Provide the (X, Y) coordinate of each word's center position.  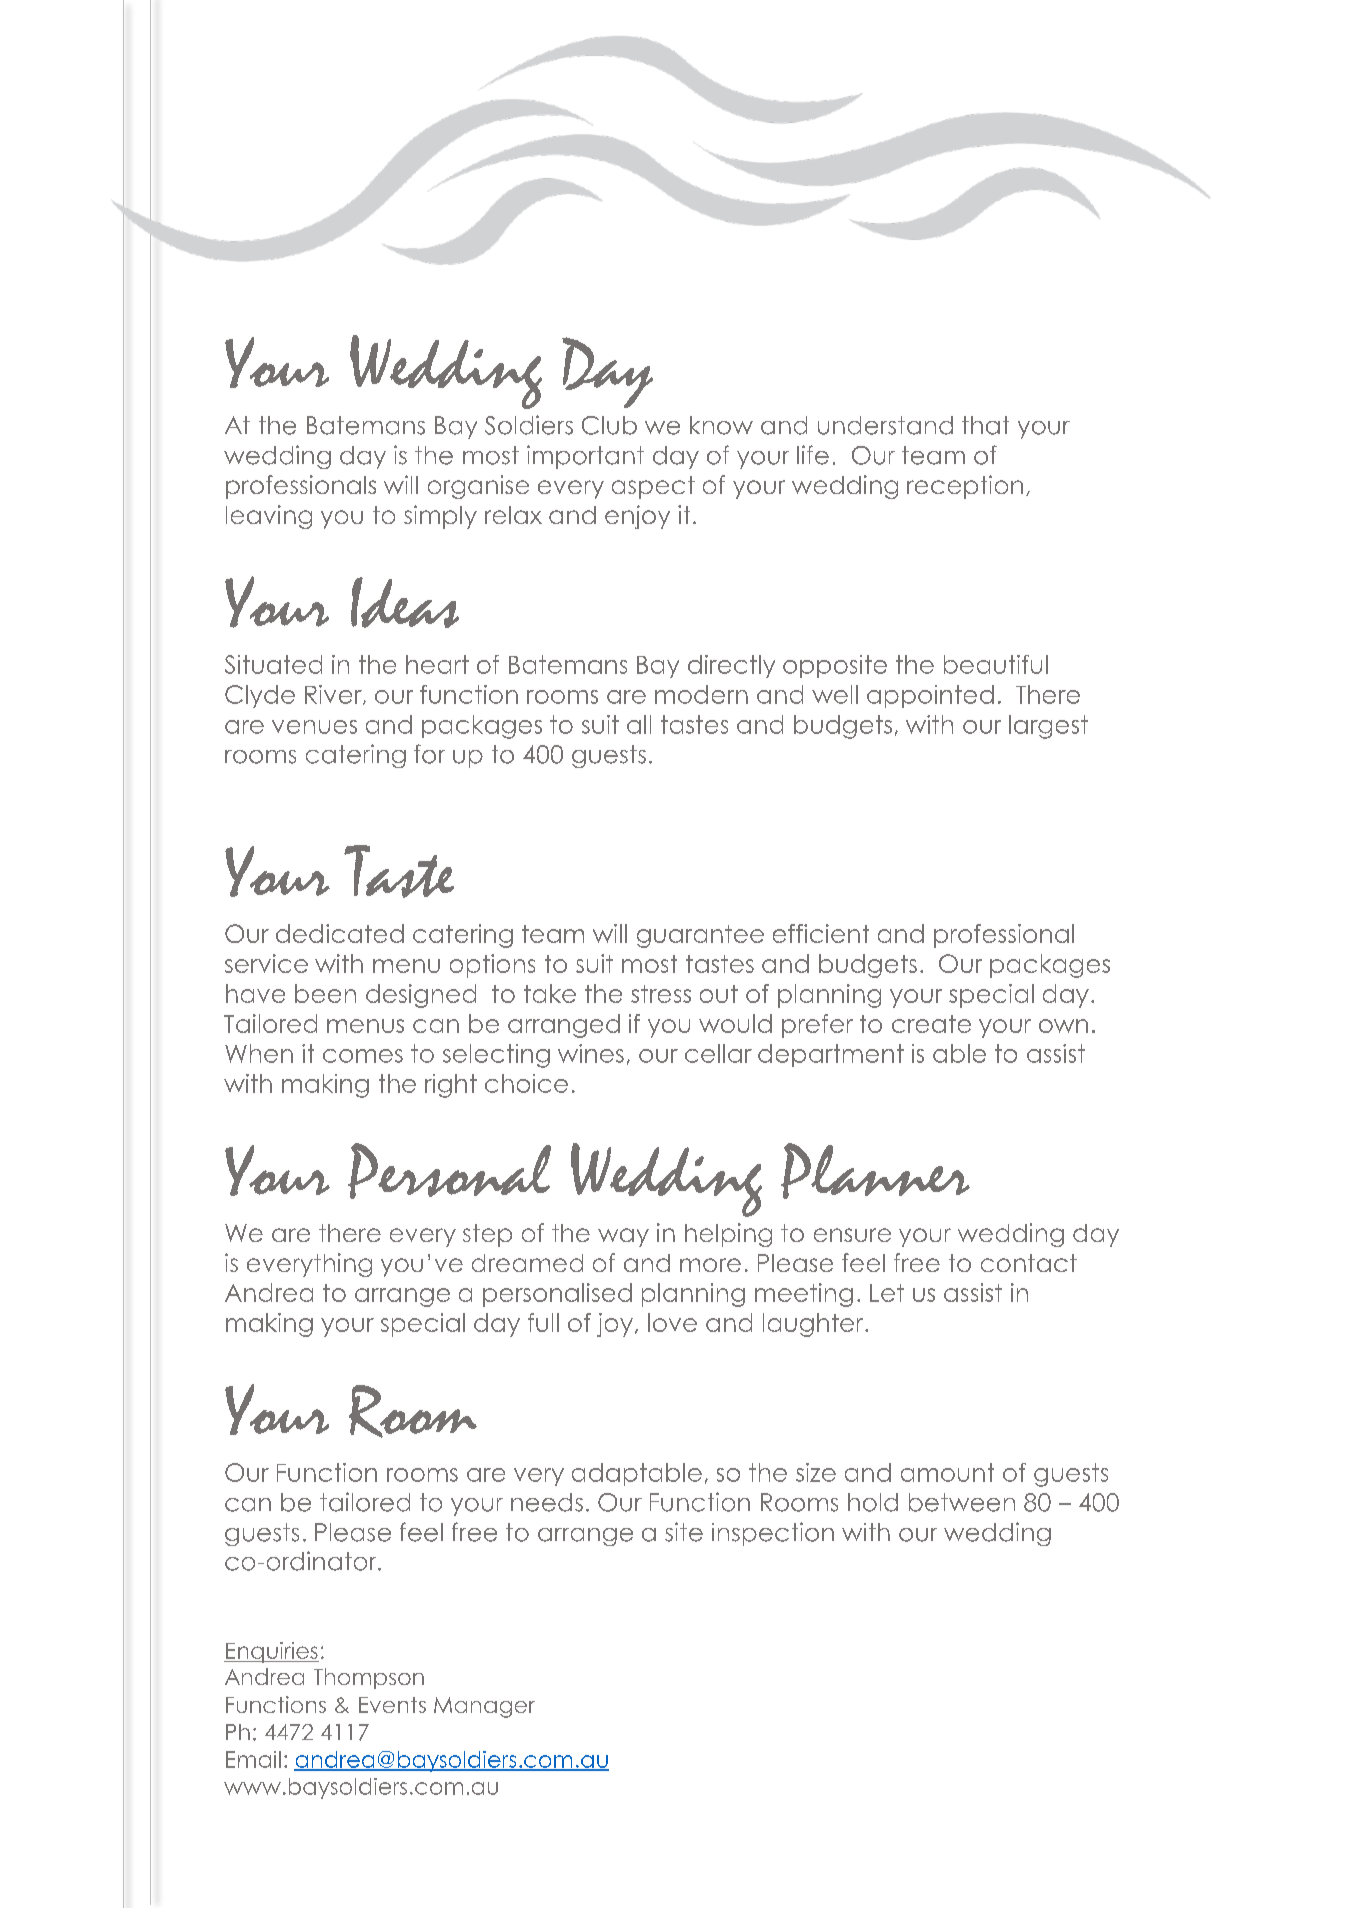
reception (965, 487)
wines (591, 1053)
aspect (653, 487)
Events (392, 1705)
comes (363, 1056)
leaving (269, 517)
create (931, 1024)
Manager (484, 1707)
